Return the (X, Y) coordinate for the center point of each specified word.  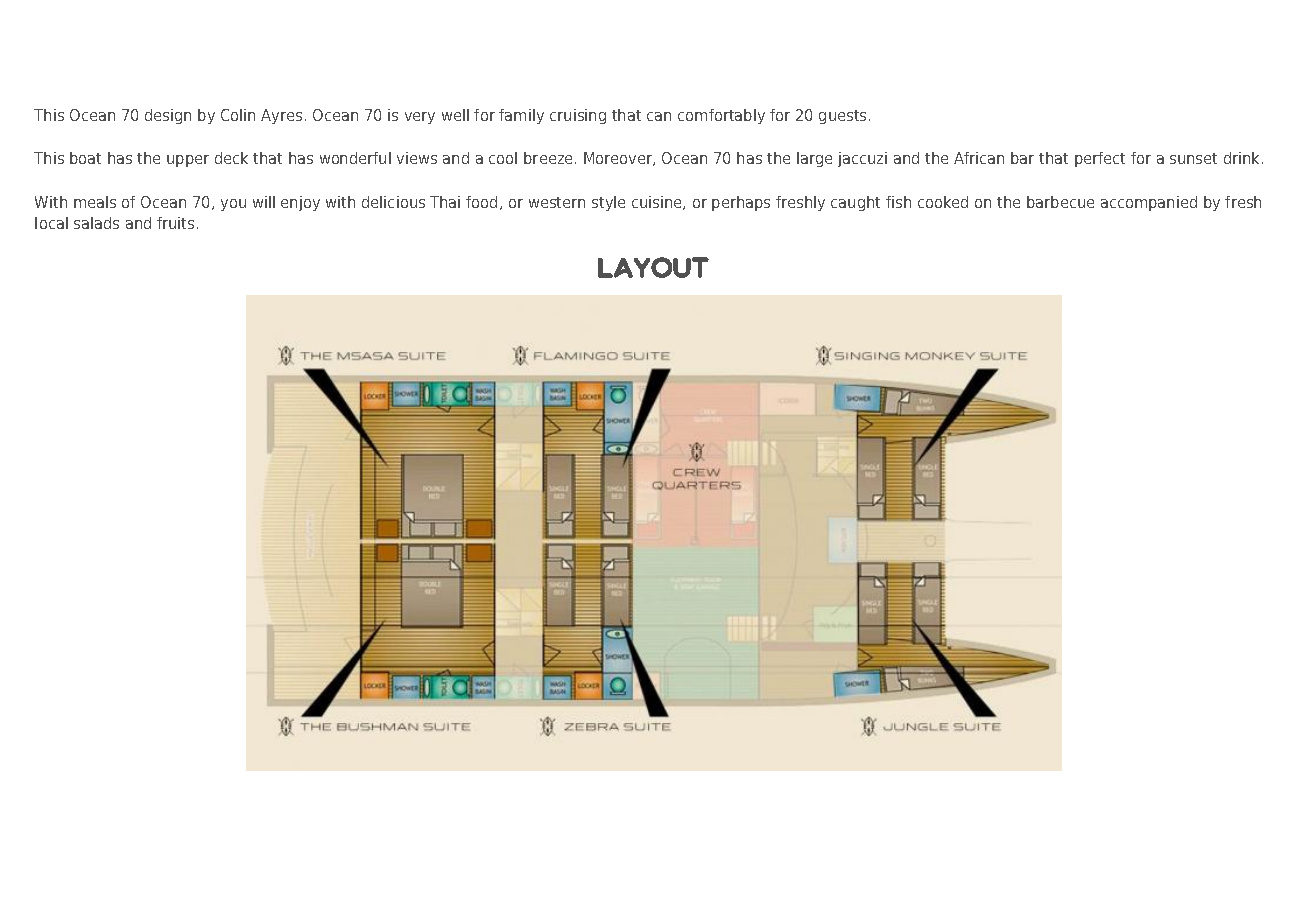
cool (503, 158)
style (608, 203)
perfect (1100, 159)
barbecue (1060, 202)
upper (188, 161)
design (168, 116)
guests (842, 117)
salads (96, 223)
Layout (653, 267)
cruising (578, 116)
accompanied (1149, 203)
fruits (175, 223)
